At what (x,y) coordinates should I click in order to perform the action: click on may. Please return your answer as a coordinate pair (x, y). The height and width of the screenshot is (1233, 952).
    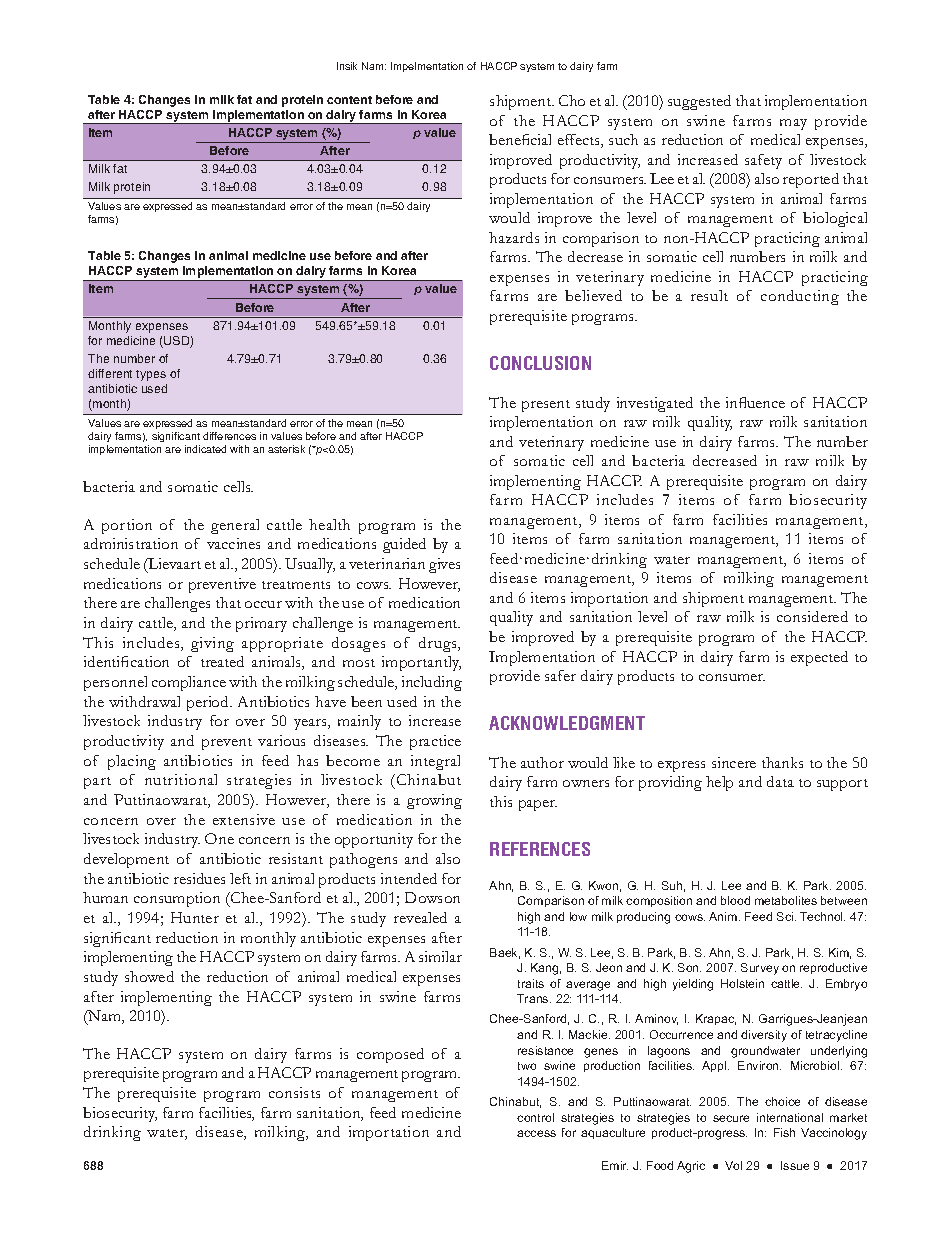
    Looking at the image, I should click on (793, 124).
